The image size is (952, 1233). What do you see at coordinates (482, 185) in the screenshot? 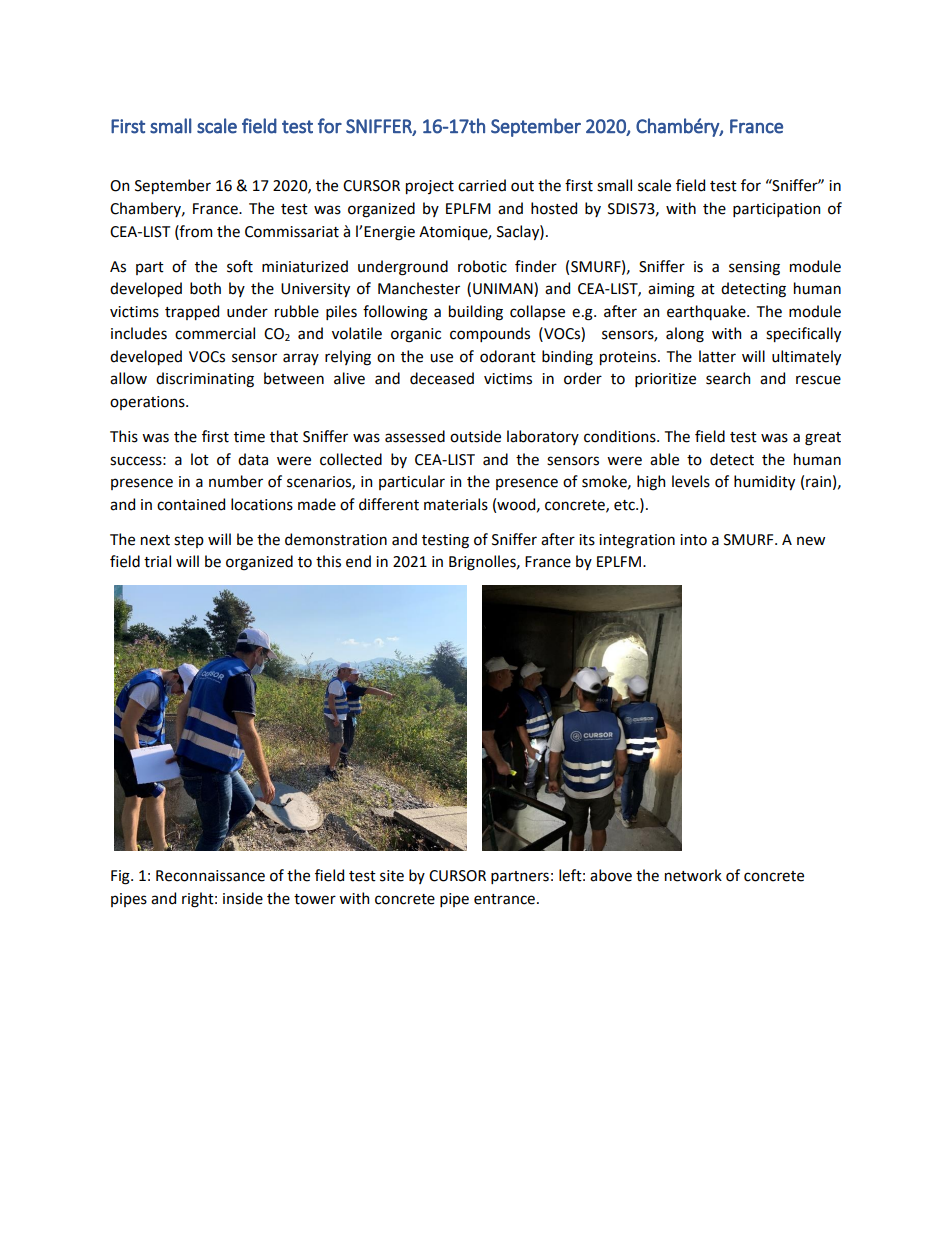
I see `carried` at bounding box center [482, 185].
